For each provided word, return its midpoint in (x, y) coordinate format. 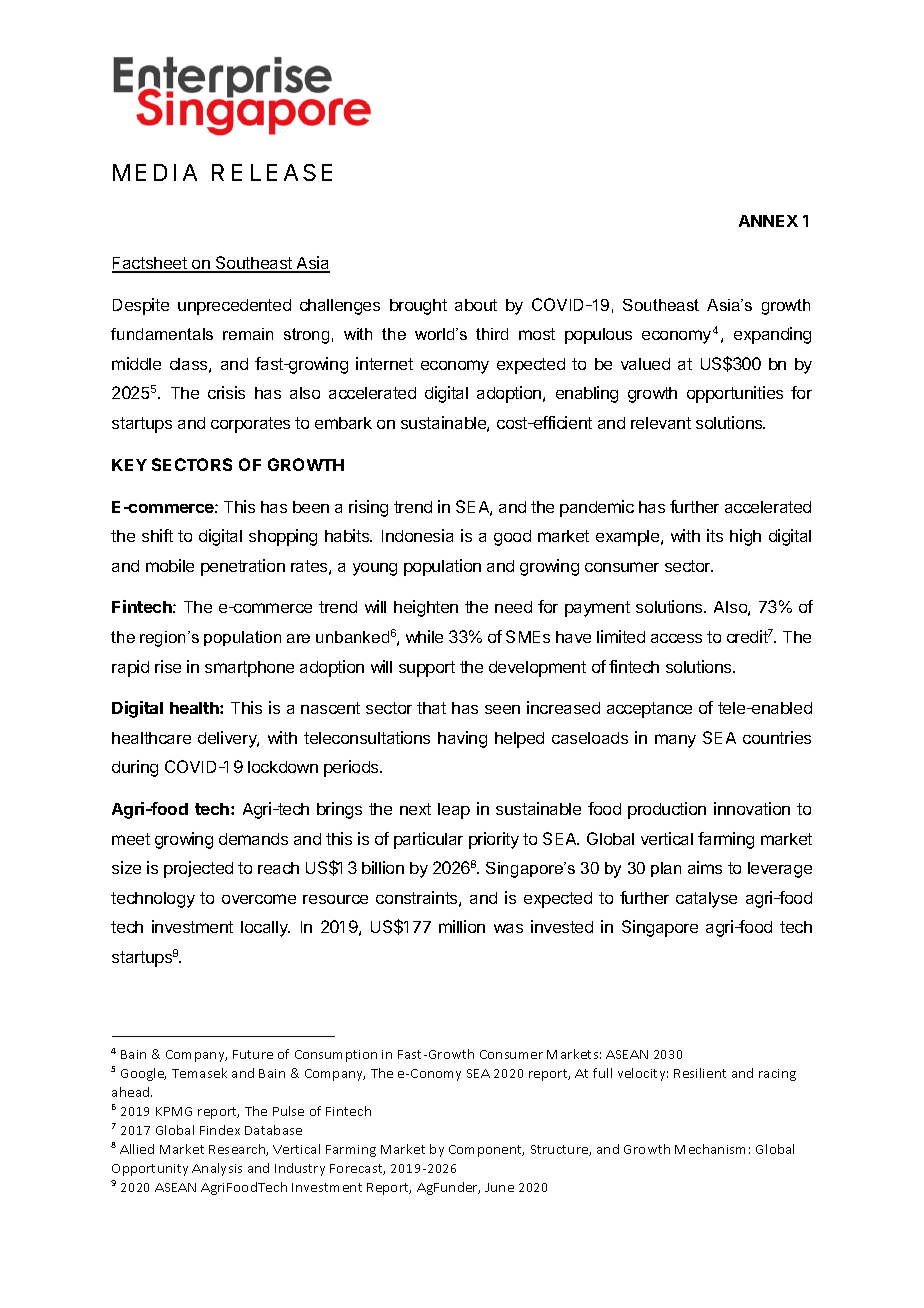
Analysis (217, 1169)
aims (705, 867)
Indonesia (417, 535)
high (745, 537)
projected (198, 869)
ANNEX (768, 221)
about (476, 305)
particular (428, 840)
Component (486, 1151)
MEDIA (155, 172)
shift (157, 535)
